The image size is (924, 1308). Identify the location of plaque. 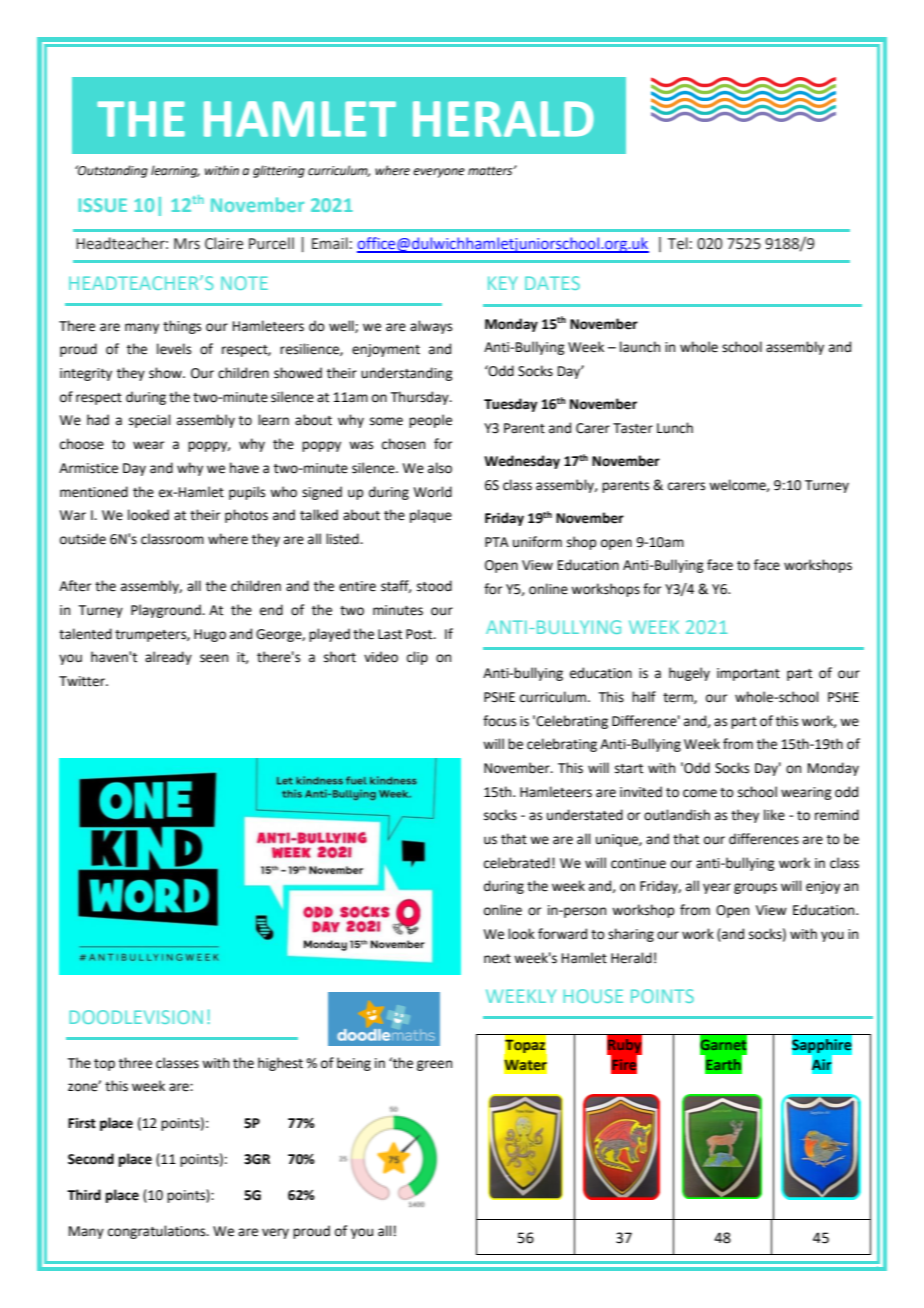
(431, 516).
